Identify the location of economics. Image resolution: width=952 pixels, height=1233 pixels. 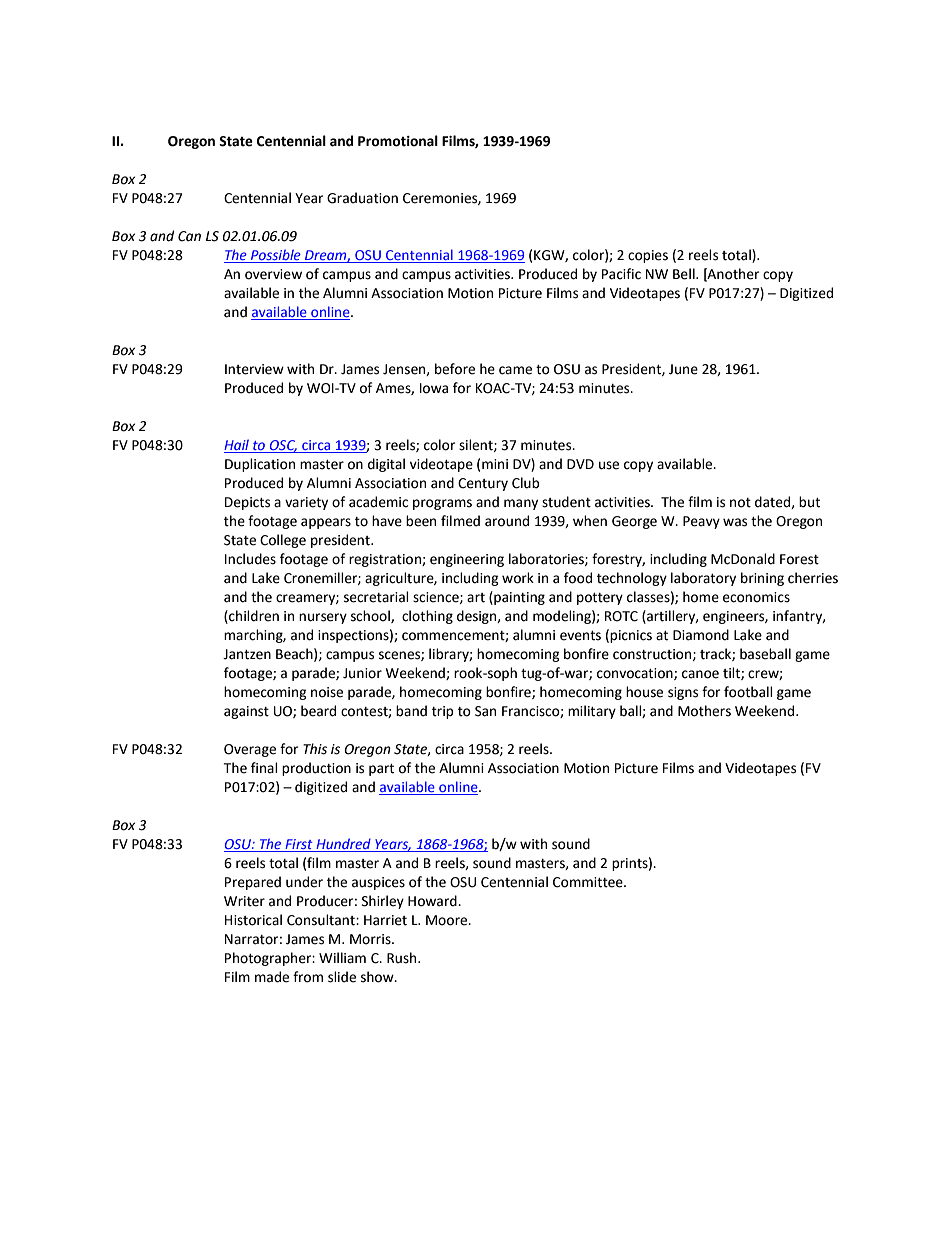
(756, 597).
